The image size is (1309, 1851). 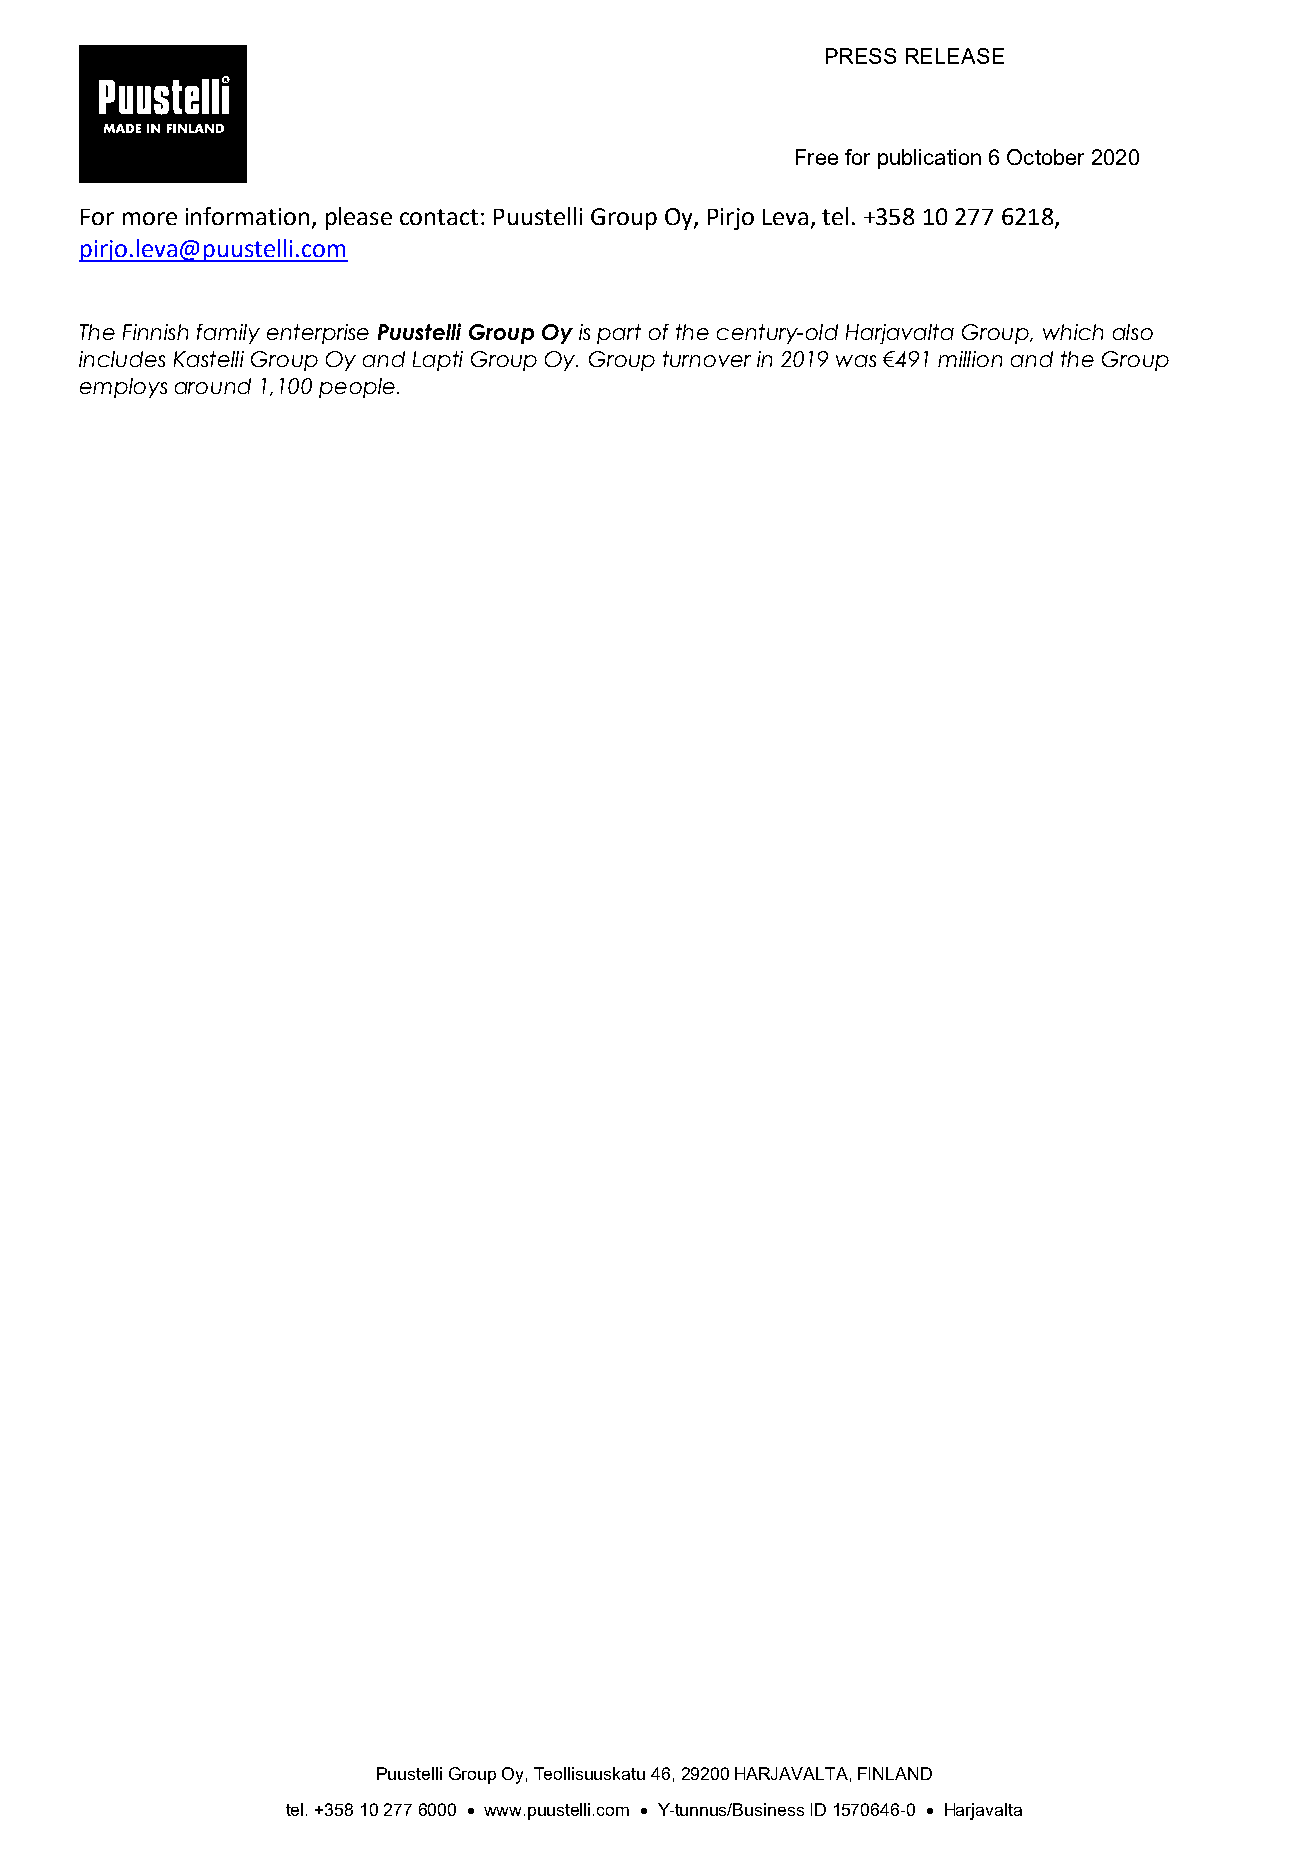 What do you see at coordinates (1073, 332) in the page?
I see `which` at bounding box center [1073, 332].
